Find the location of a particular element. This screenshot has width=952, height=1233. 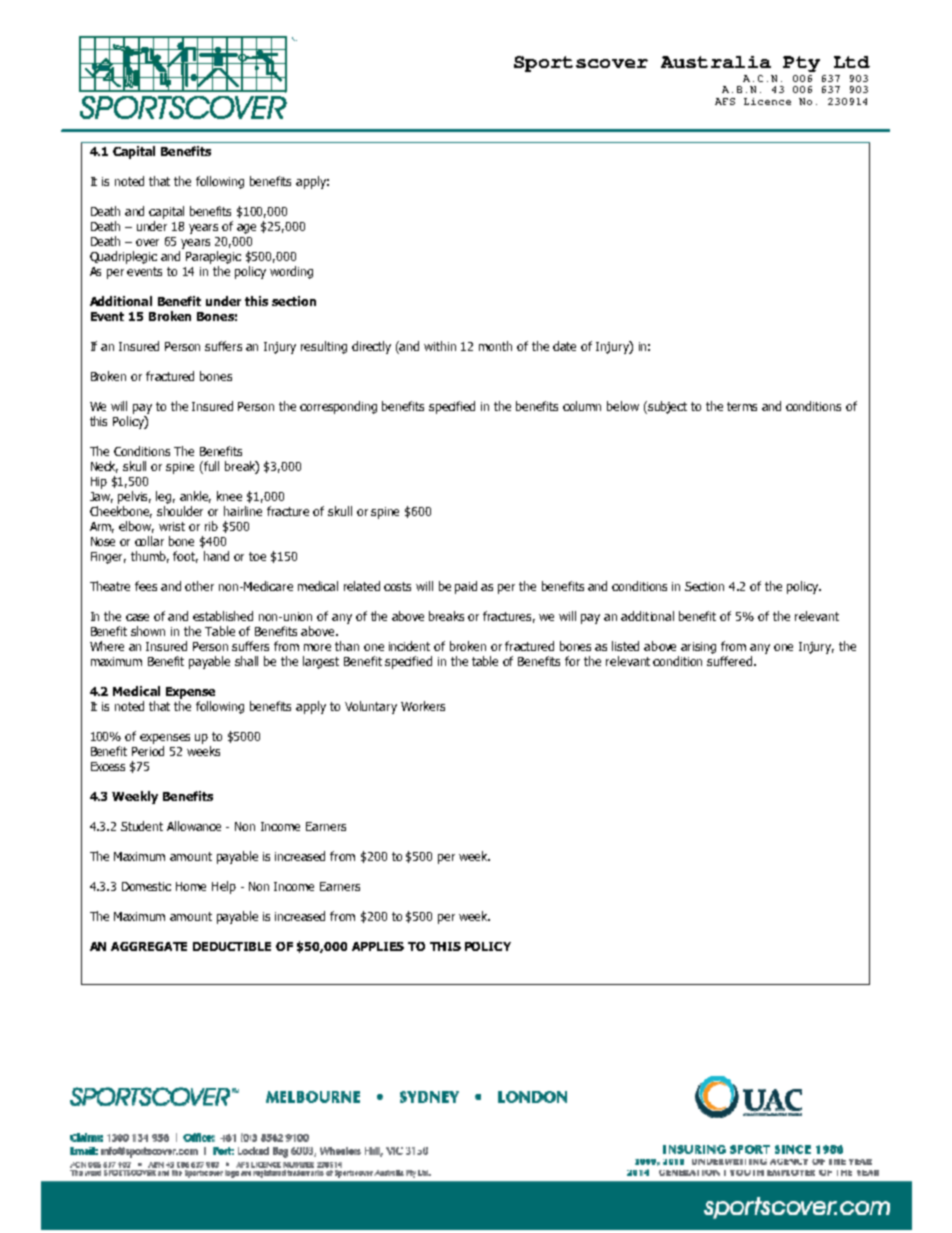

suffered is located at coordinates (731, 661).
